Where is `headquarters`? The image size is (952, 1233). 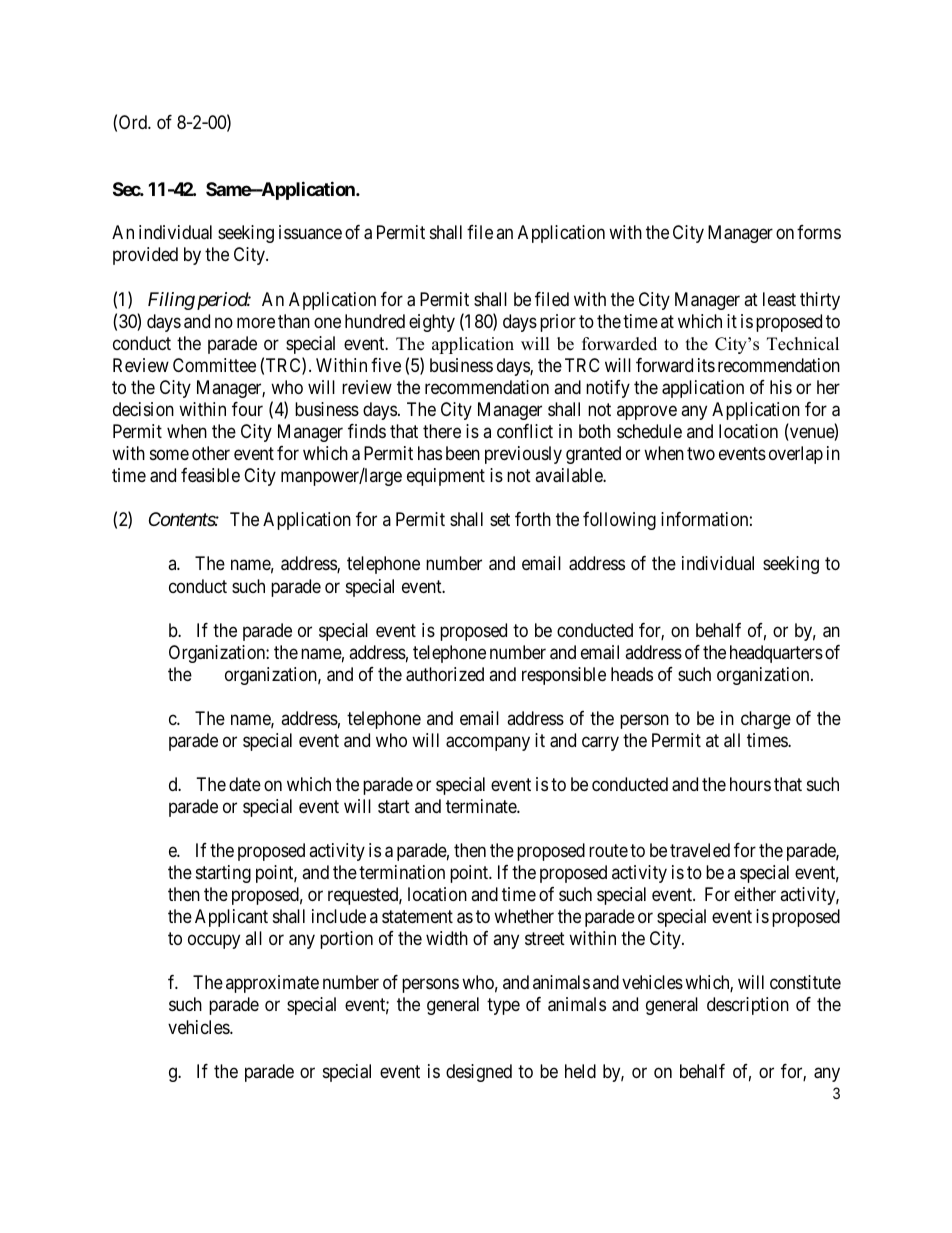
headquarters is located at coordinates (776, 654).
